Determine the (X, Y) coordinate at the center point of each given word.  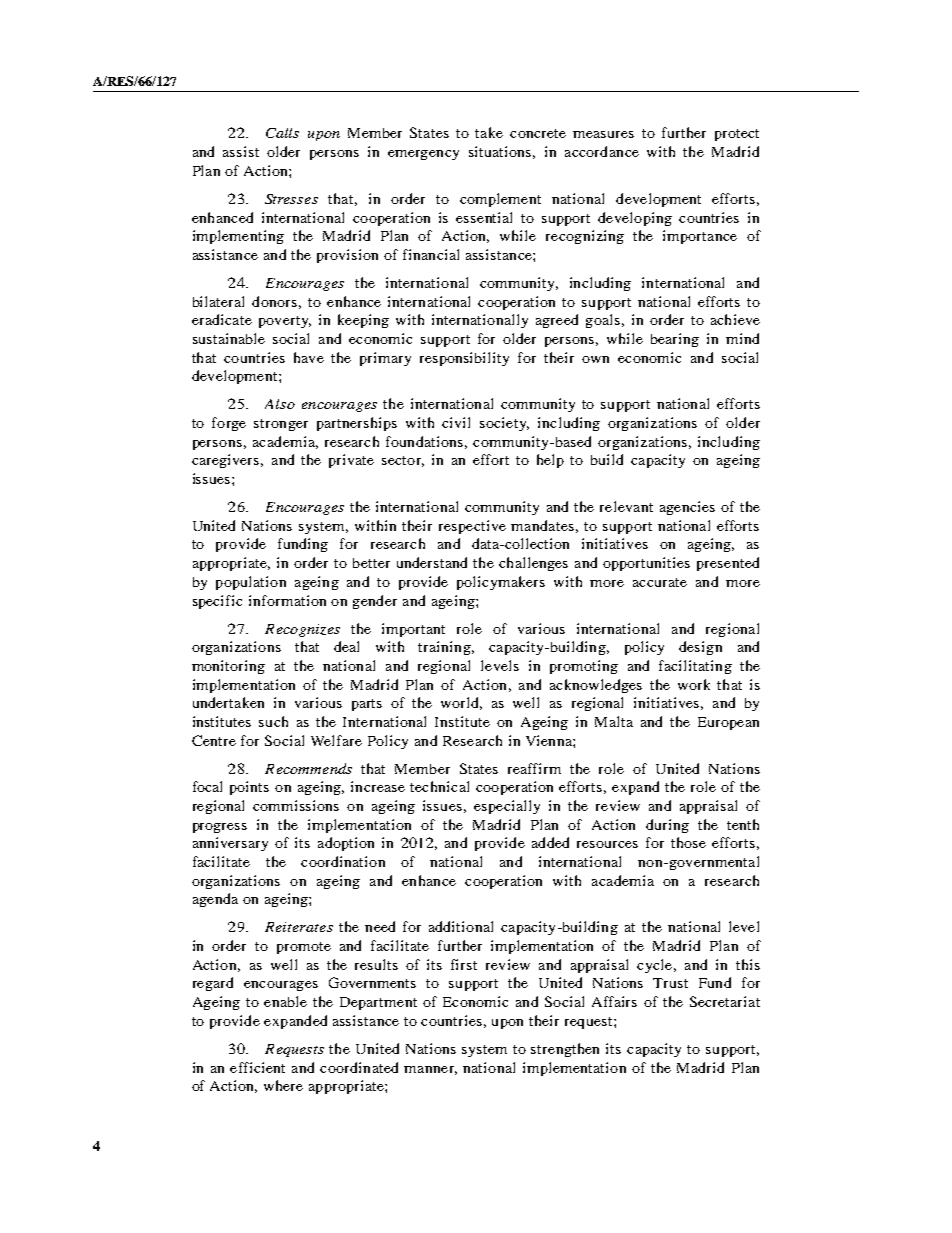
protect (737, 135)
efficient (257, 1067)
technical (439, 786)
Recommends (308, 768)
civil (456, 422)
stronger (281, 425)
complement (500, 200)
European (728, 723)
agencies (687, 508)
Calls (282, 133)
